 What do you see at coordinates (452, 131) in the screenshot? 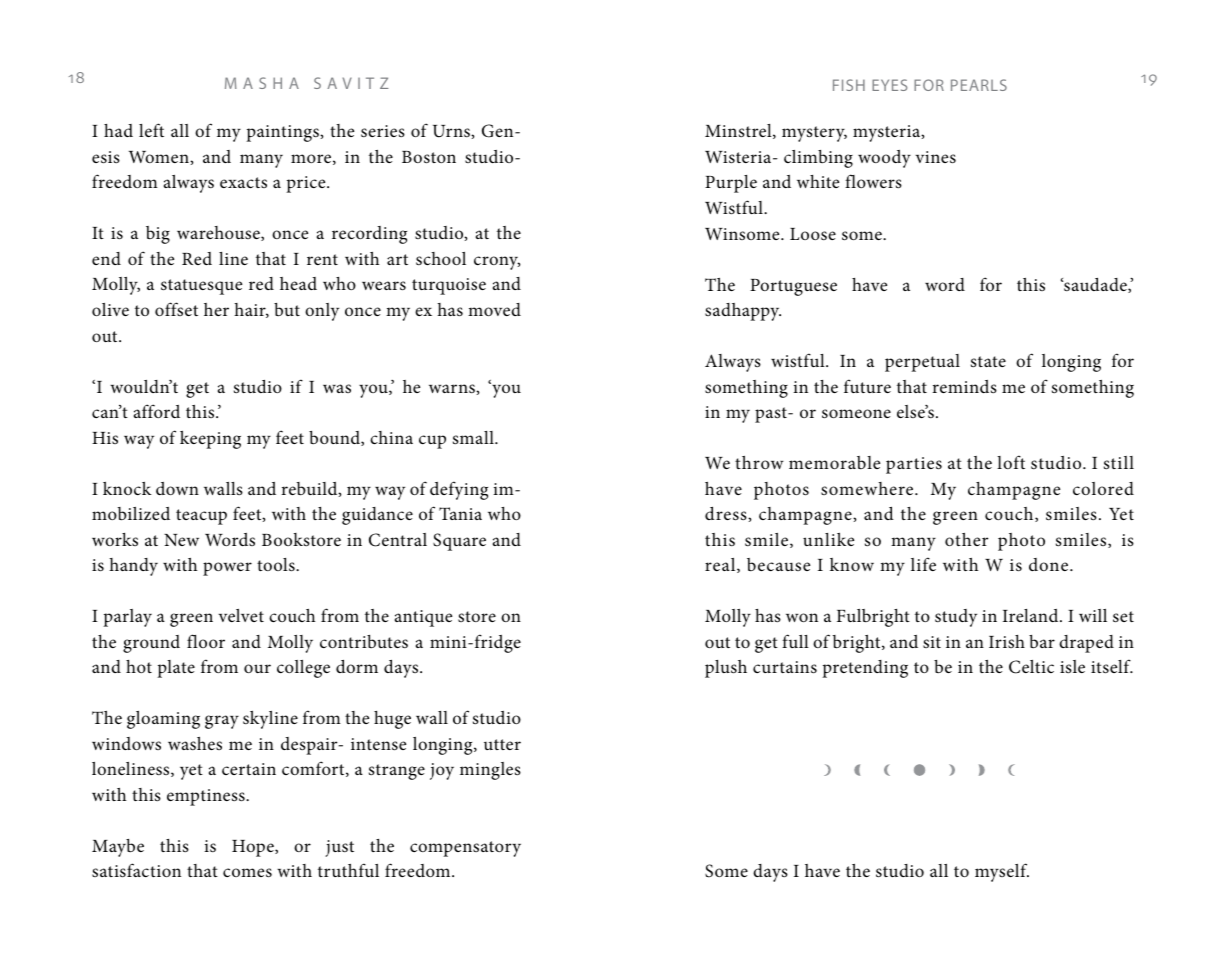
I see `Urns` at bounding box center [452, 131].
